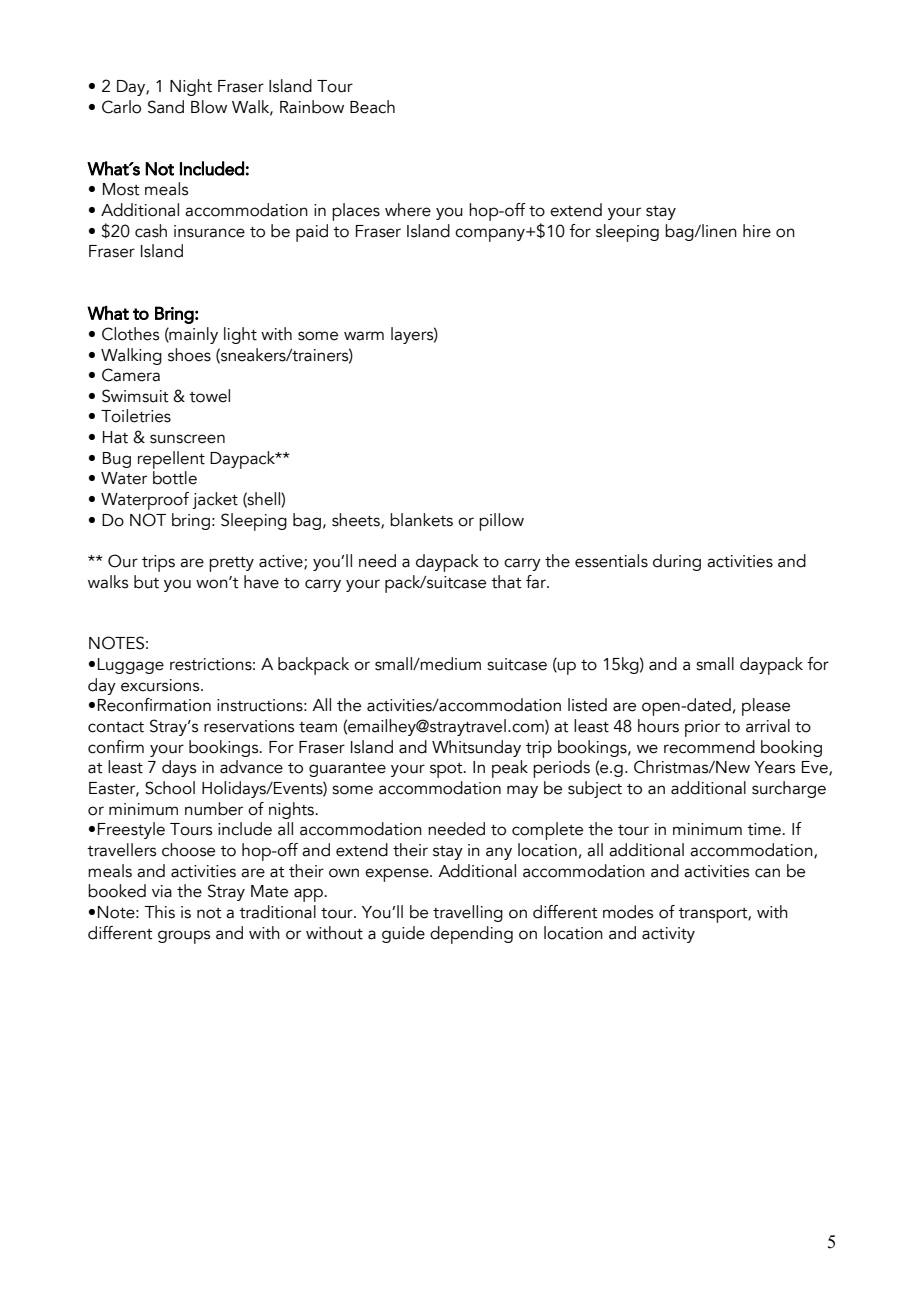  What do you see at coordinates (447, 770) in the screenshot?
I see `spot` at bounding box center [447, 770].
